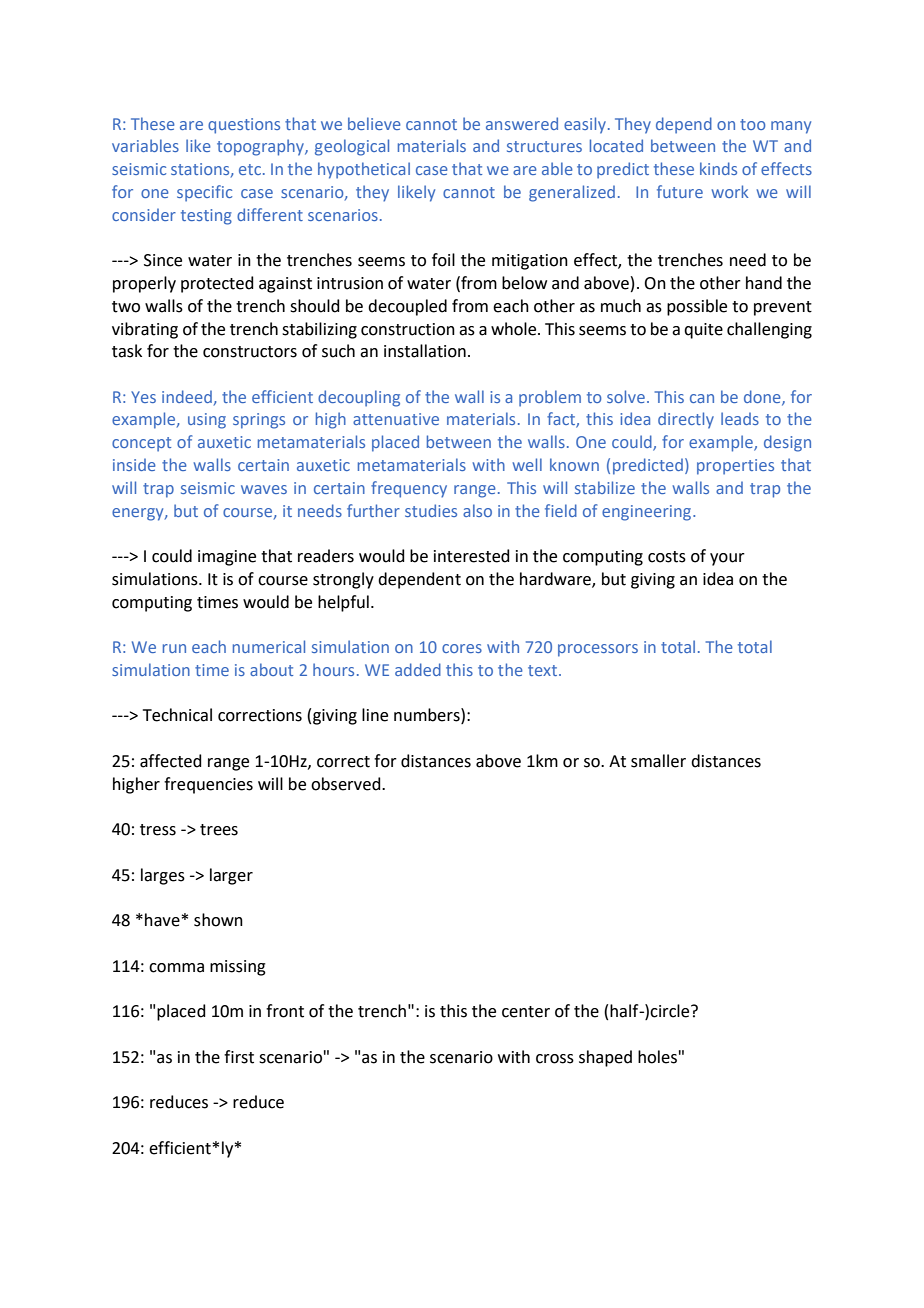  I want to click on etc, so click(251, 169).
